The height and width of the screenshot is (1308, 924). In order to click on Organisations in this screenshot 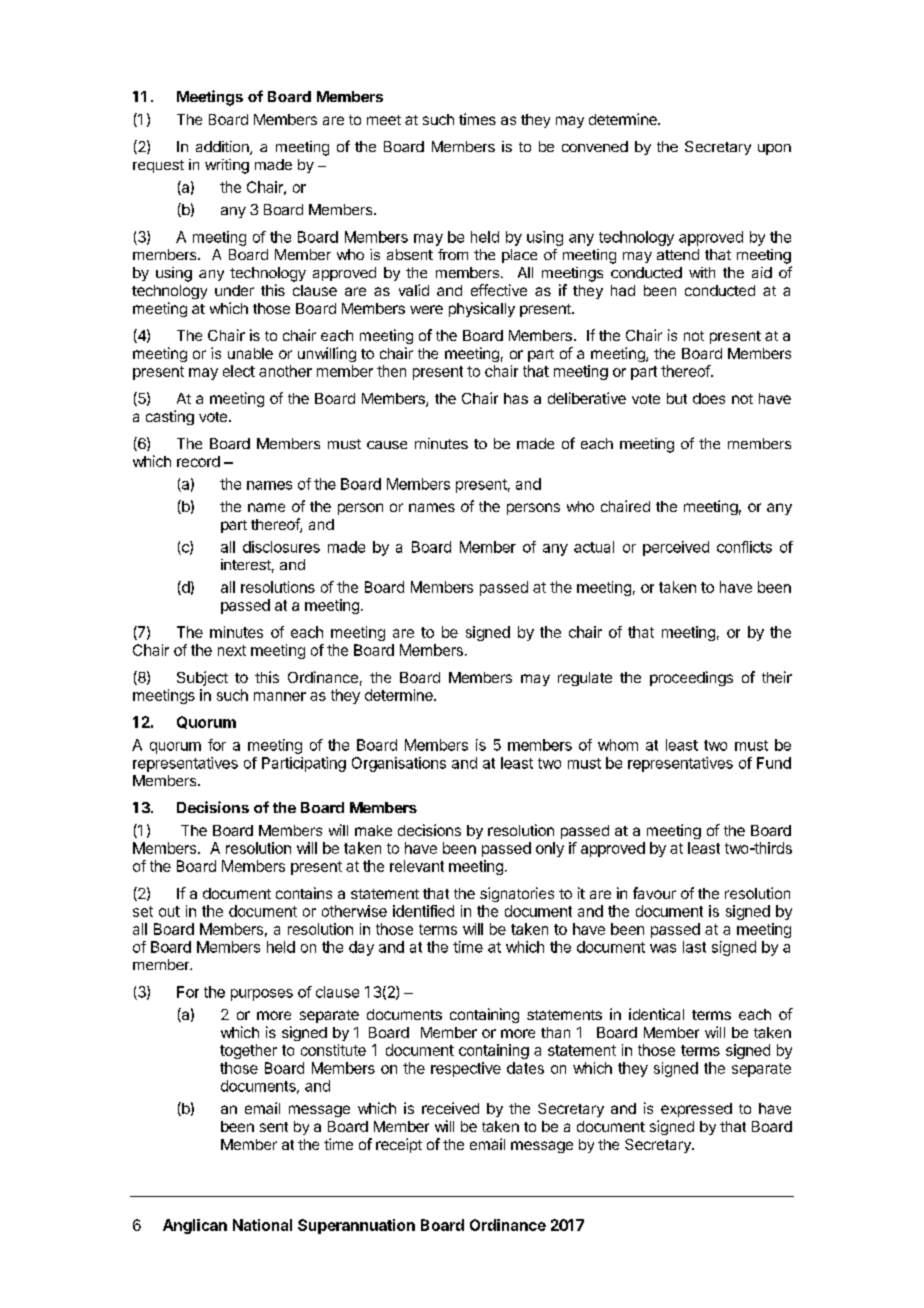, I will do `click(399, 764)`.
